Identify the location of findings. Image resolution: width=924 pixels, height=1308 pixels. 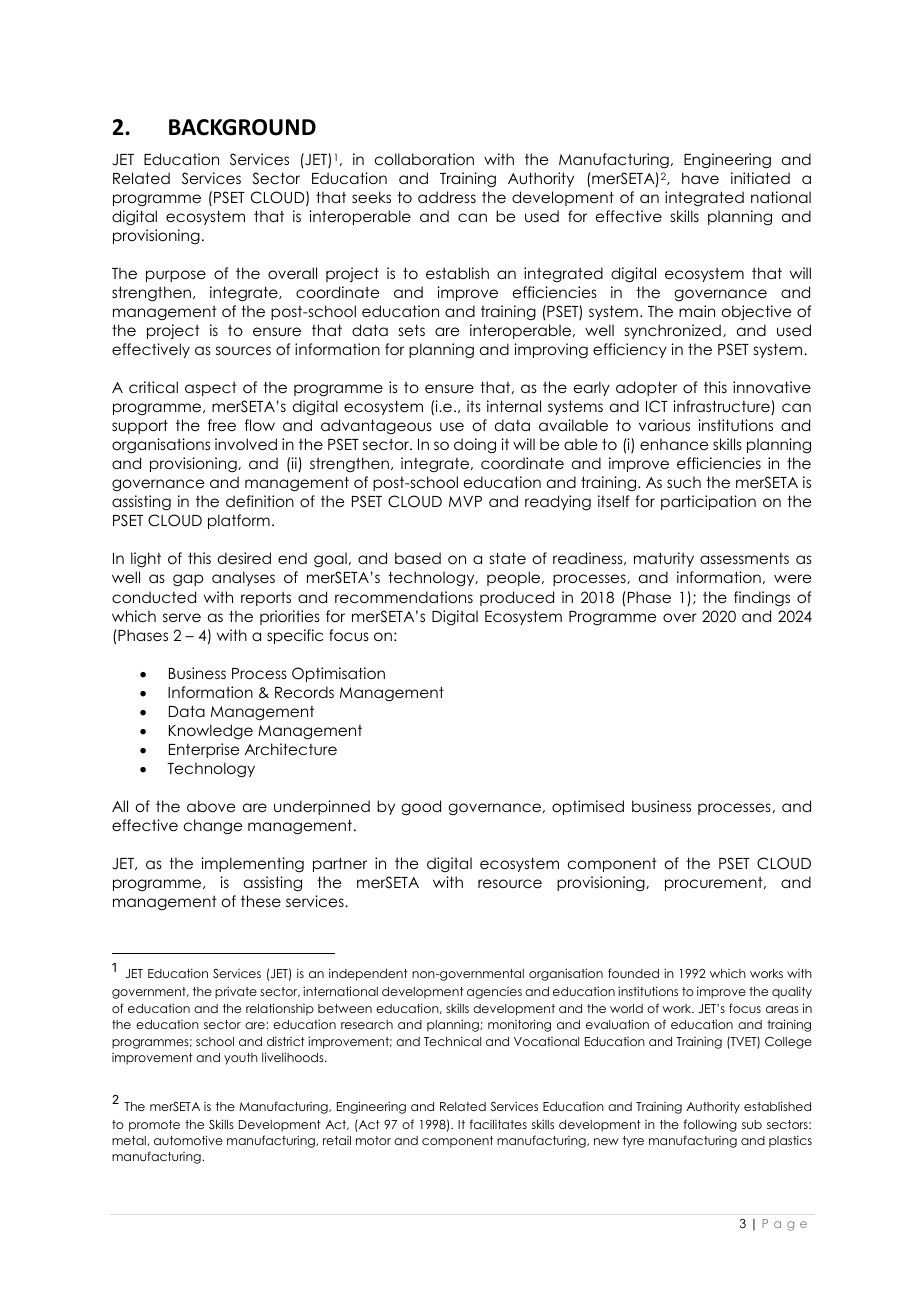
(762, 599).
